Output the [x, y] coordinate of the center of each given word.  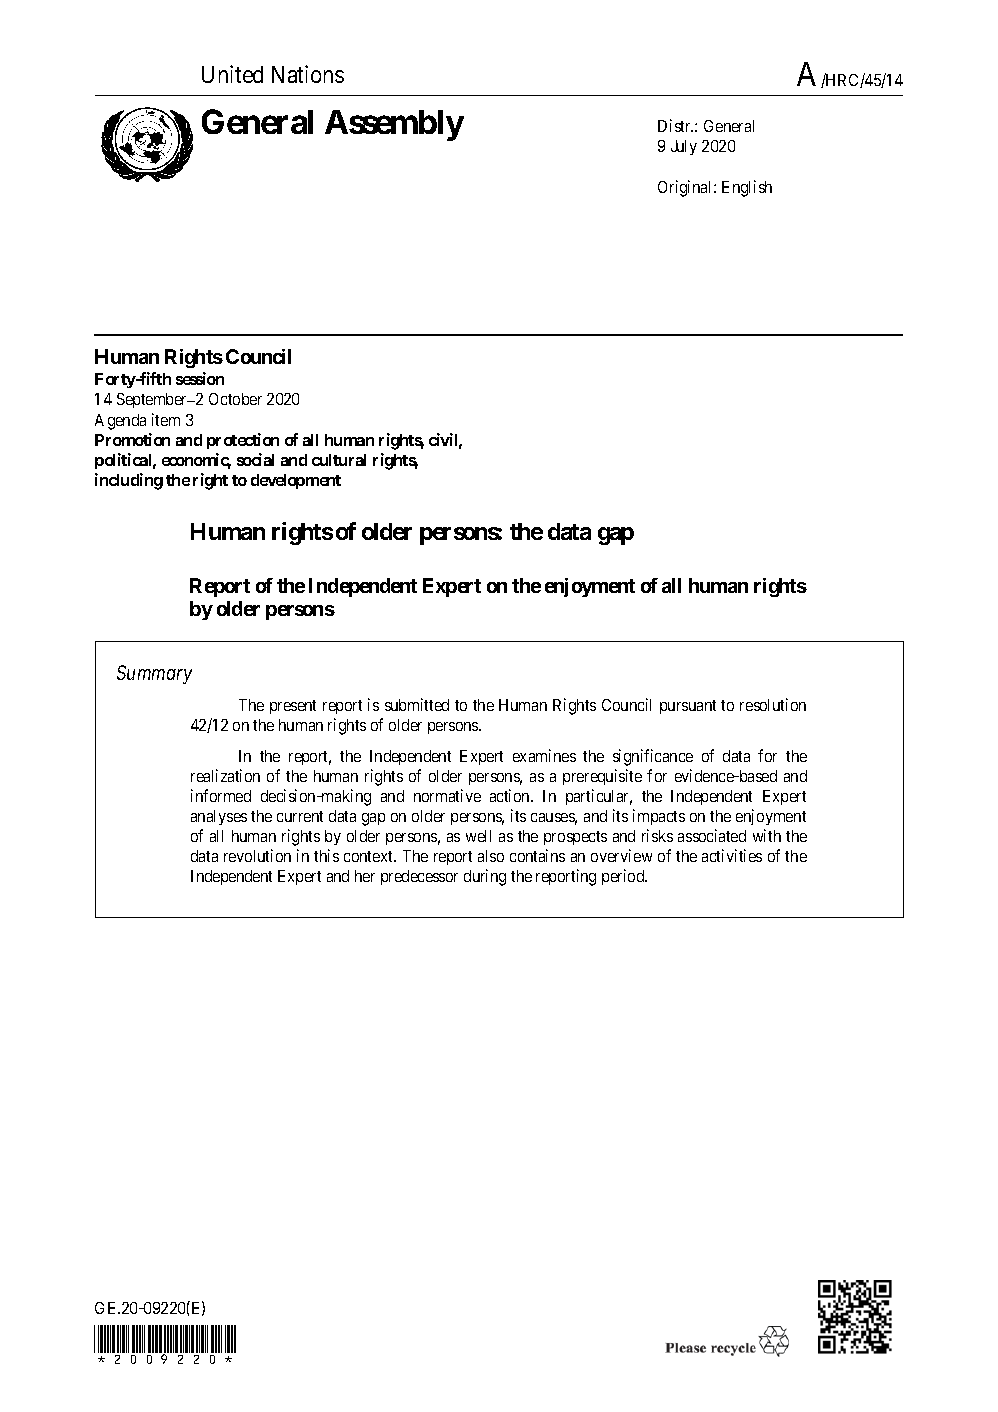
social [255, 459]
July [684, 147]
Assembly [394, 125]
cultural [339, 460]
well [478, 836]
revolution [257, 855]
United [232, 74]
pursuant [688, 707]
